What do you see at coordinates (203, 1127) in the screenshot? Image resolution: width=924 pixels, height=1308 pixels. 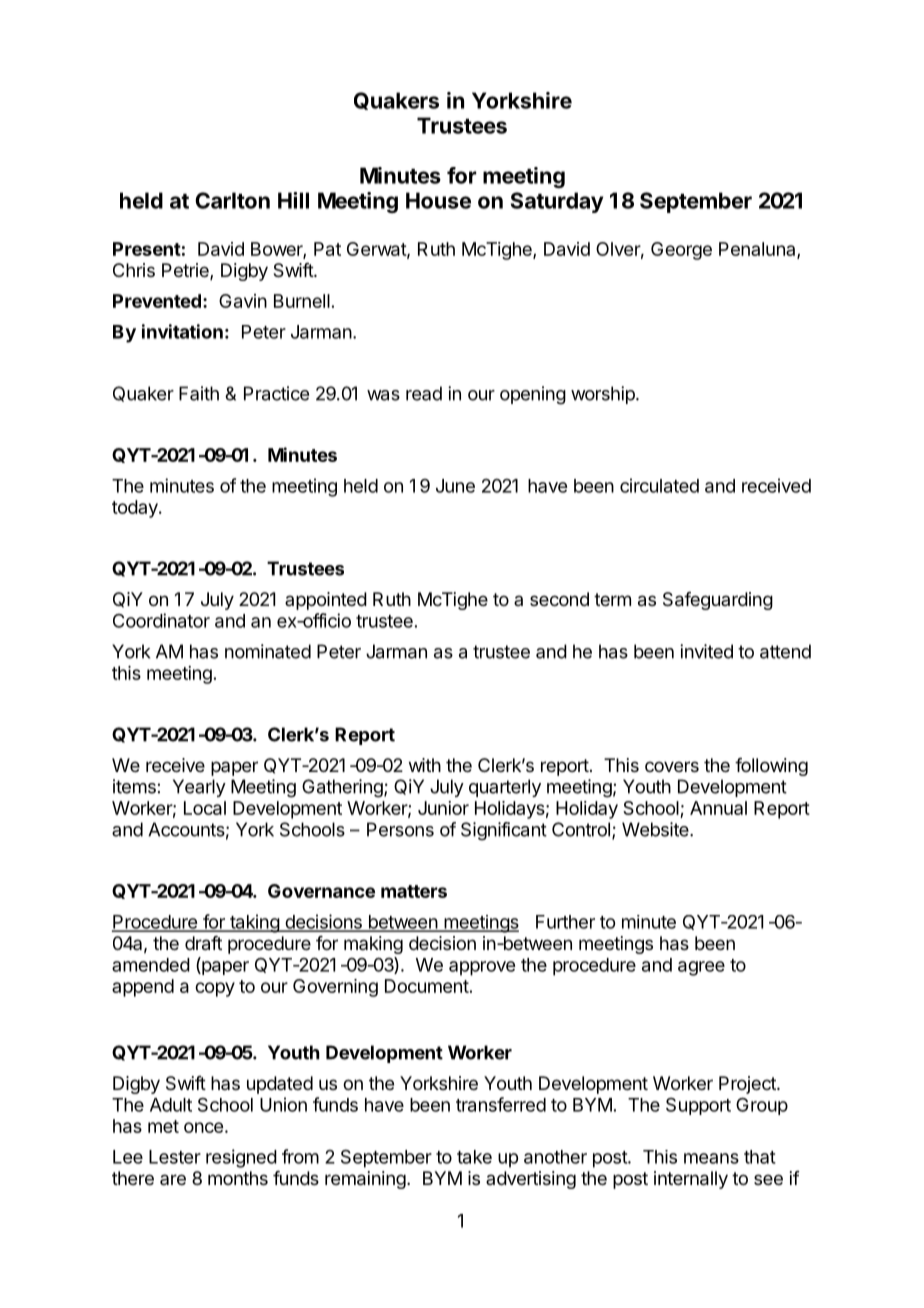 I see `once` at bounding box center [203, 1127].
